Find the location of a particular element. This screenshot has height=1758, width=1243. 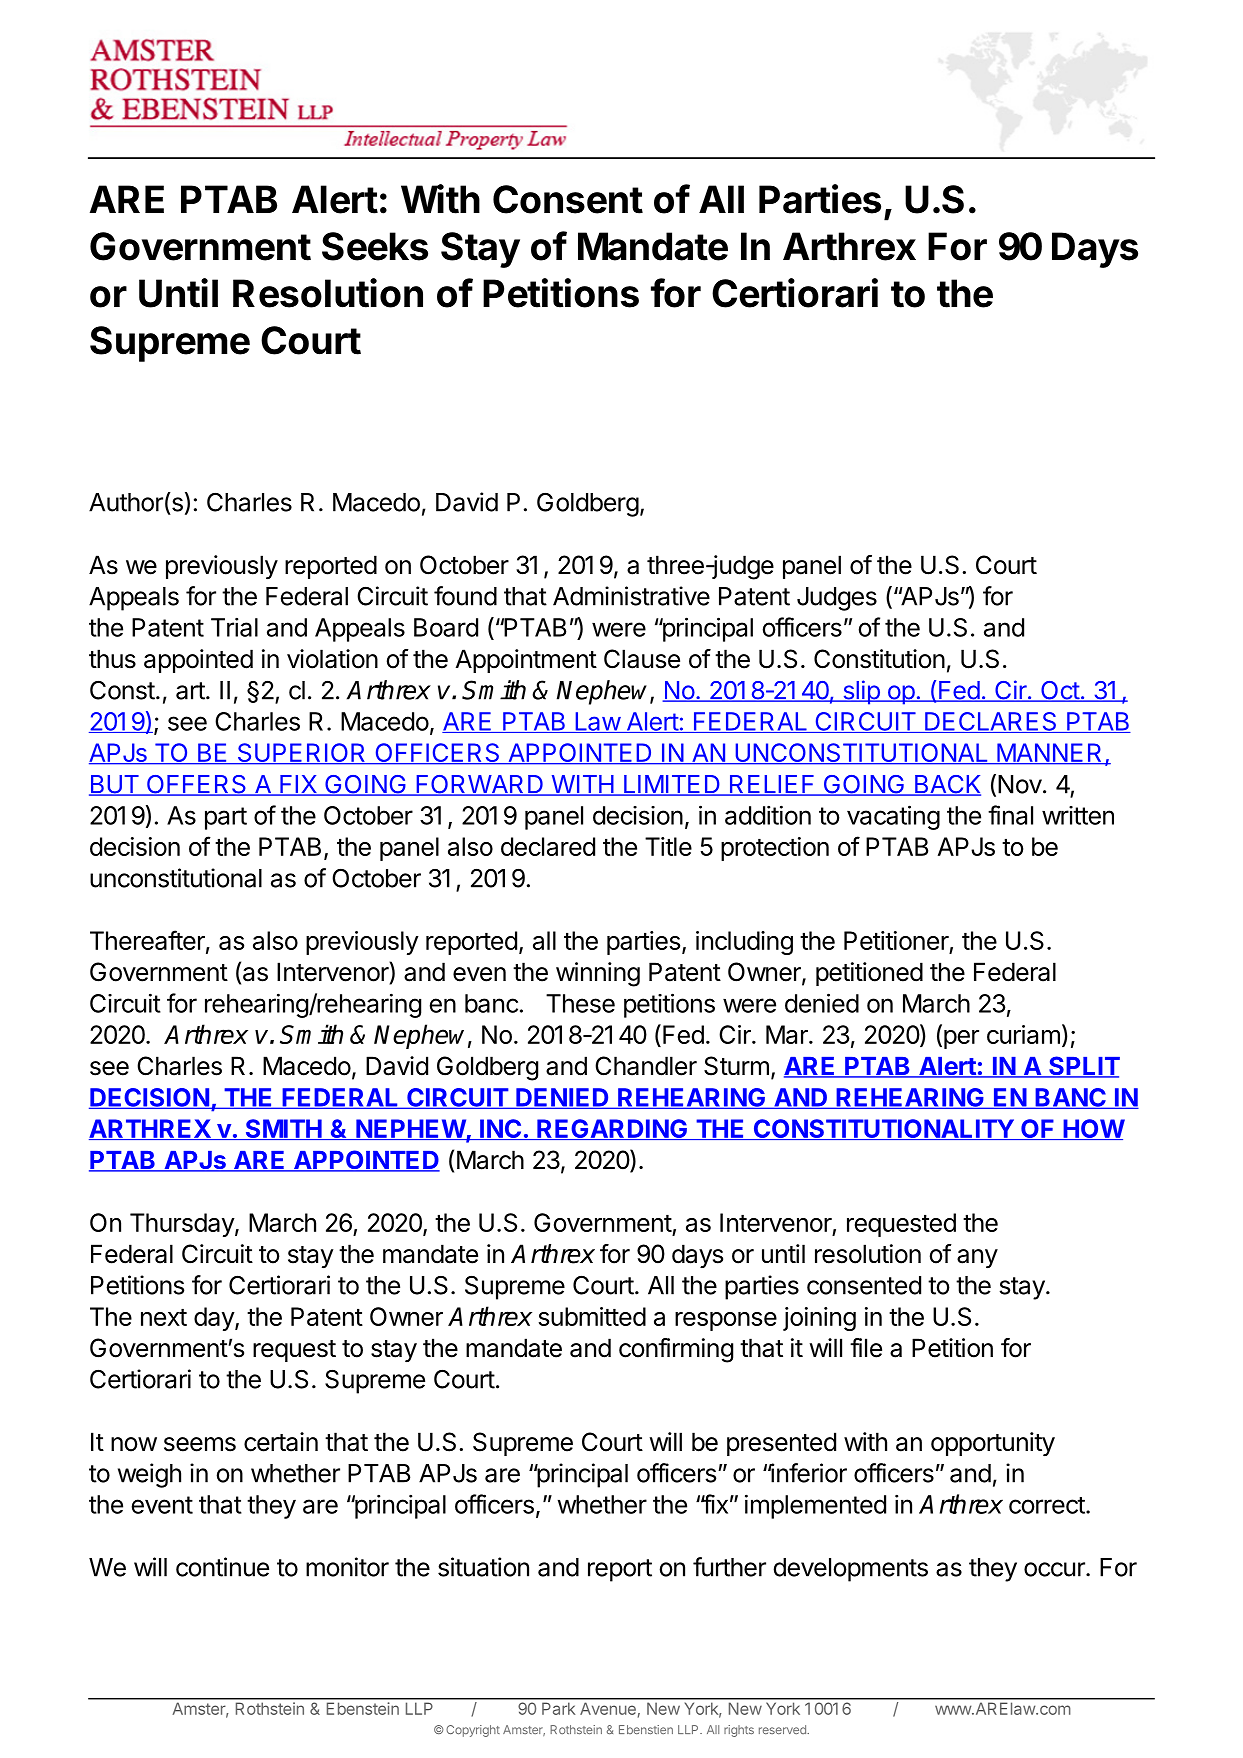

next is located at coordinates (164, 1317).
